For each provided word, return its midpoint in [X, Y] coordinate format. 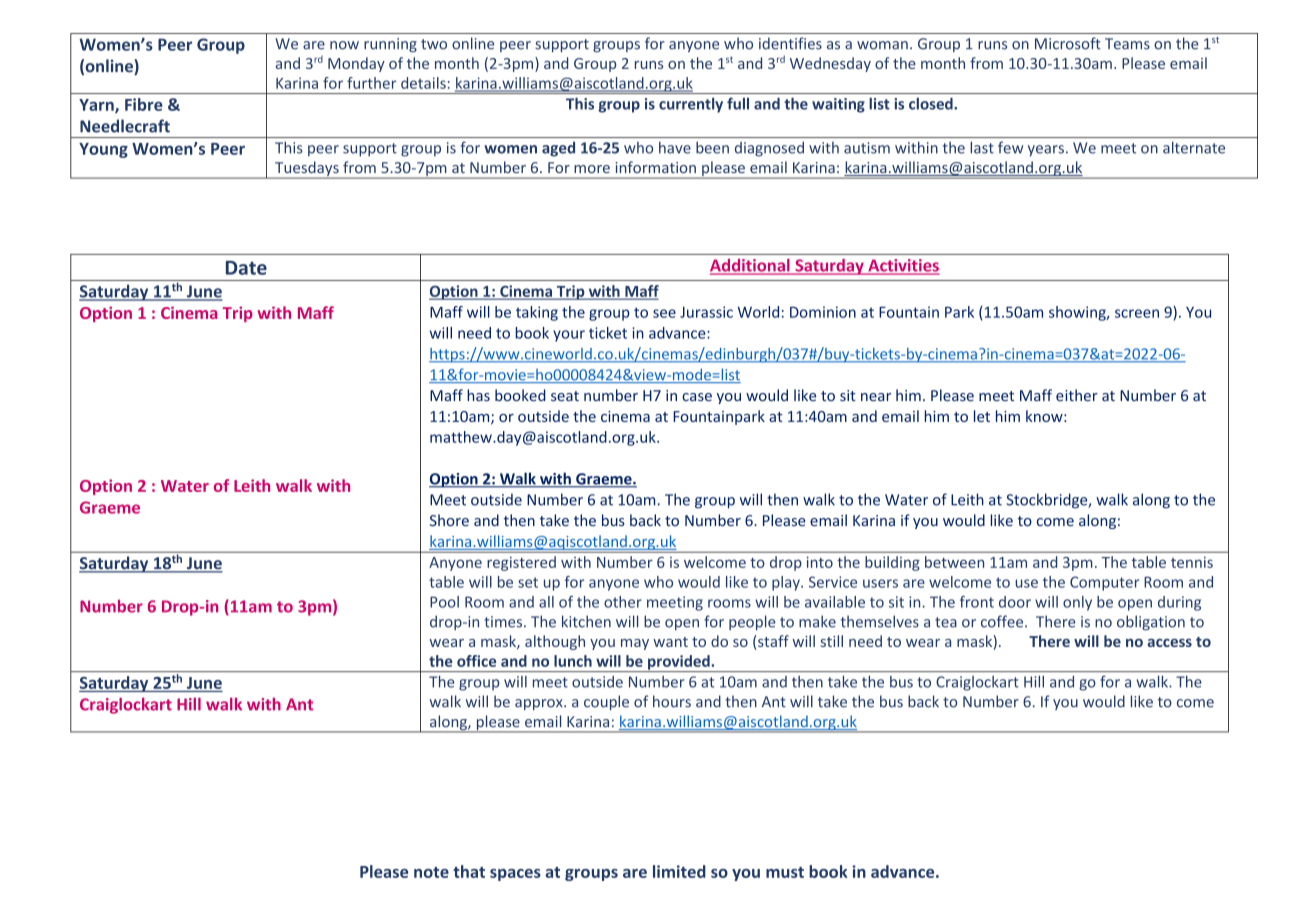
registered [521, 563]
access [1169, 642]
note [431, 872]
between [954, 562]
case [697, 397]
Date [246, 268]
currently [691, 105]
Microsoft [1068, 43]
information [655, 167]
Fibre [144, 104]
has [478, 395]
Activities [902, 266]
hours [672, 701]
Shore [449, 520]
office [476, 661]
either [1077, 395]
